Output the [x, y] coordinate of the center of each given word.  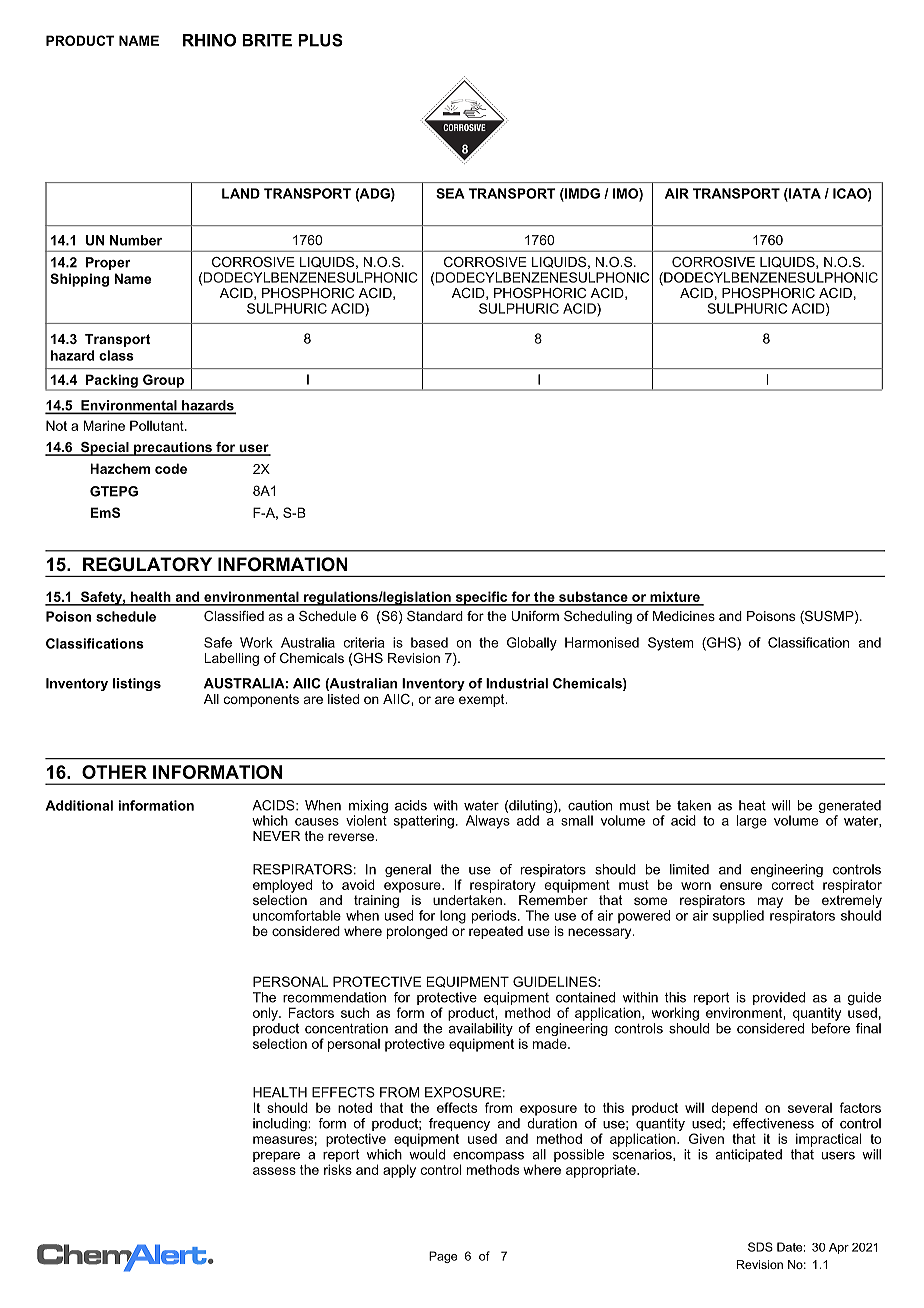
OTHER [114, 772]
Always [488, 822]
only [266, 1014]
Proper [108, 263]
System [670, 644]
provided [779, 998]
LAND [241, 193]
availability [480, 1031]
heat [752, 805]
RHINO [209, 40]
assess [274, 1171]
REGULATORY [147, 564]
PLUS [320, 40]
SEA [450, 193]
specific [481, 598]
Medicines [684, 616]
